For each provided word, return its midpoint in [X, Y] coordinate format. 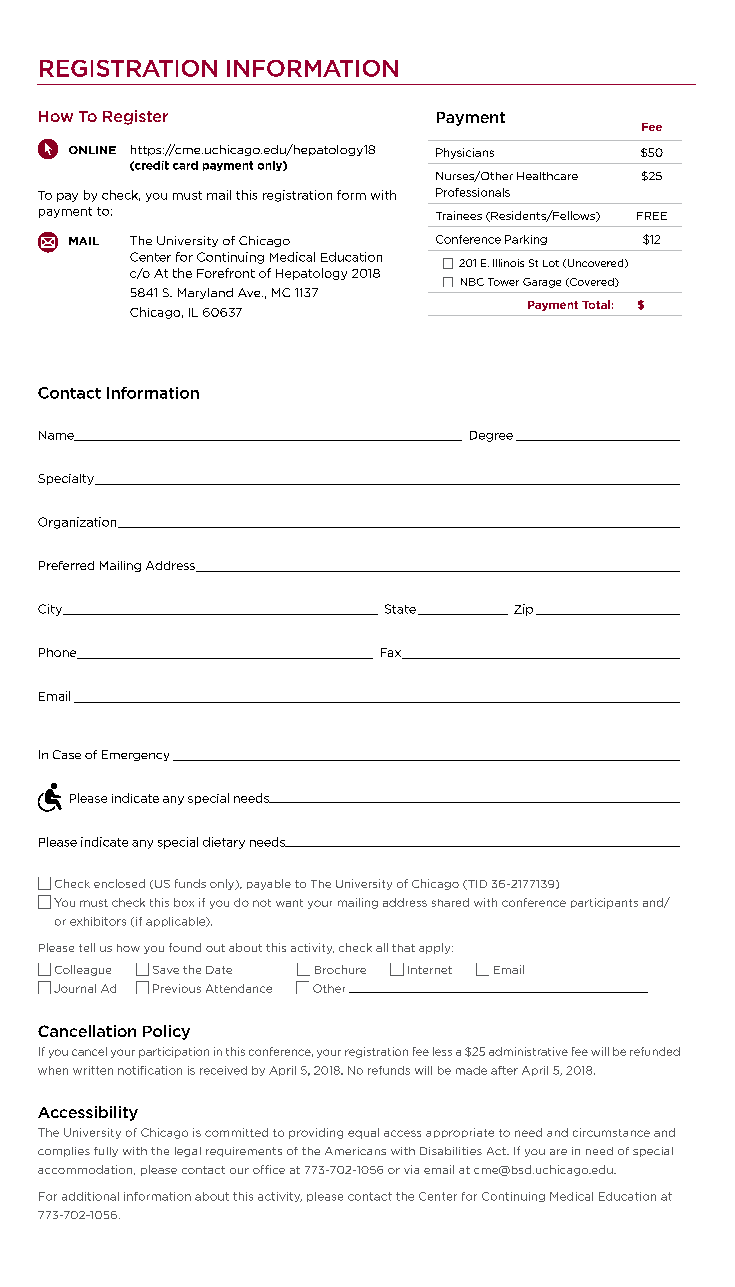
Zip [523, 610]
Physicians [465, 153]
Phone [59, 653]
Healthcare [547, 176]
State [400, 609]
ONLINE [92, 150]
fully [106, 1152]
